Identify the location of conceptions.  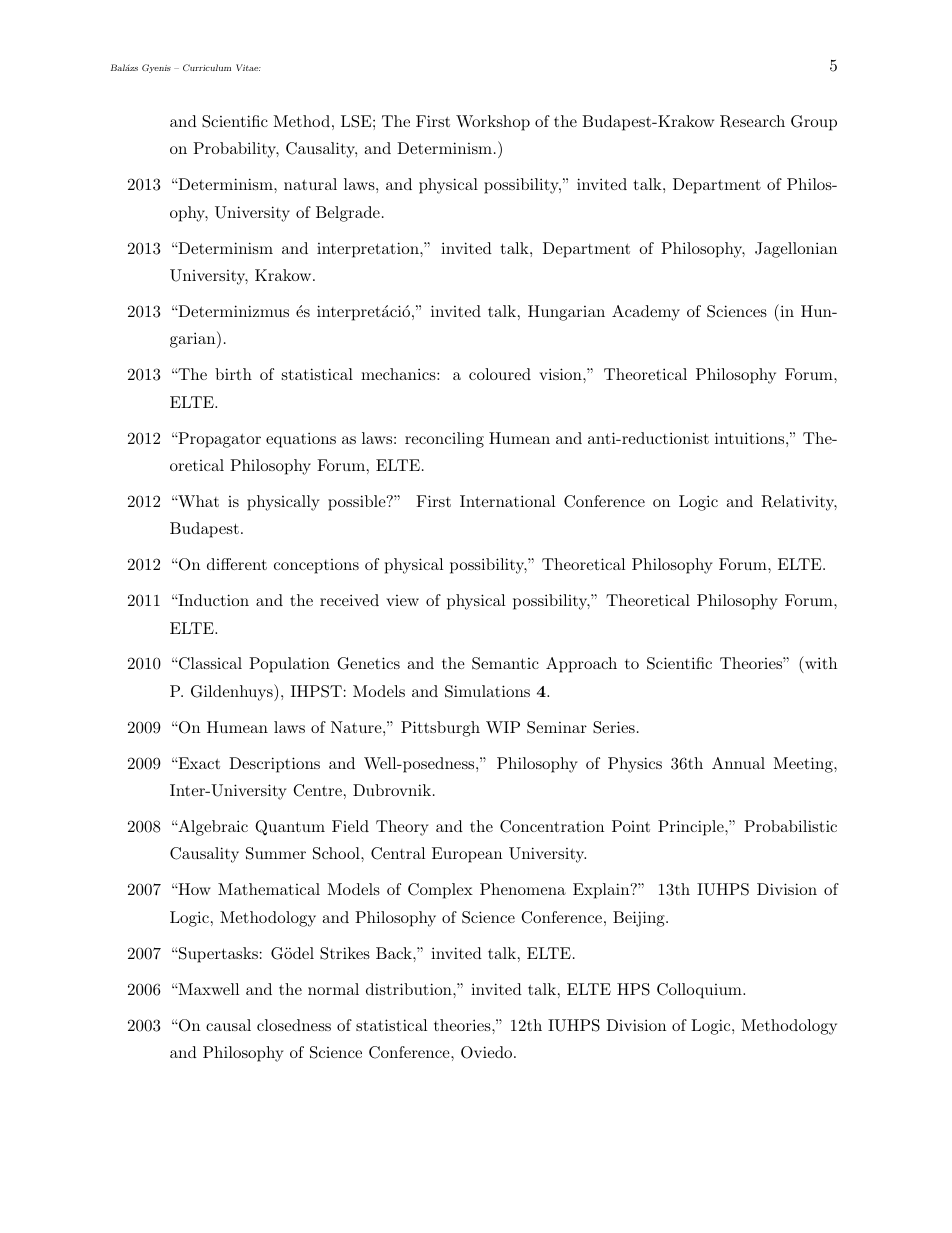
(316, 566).
